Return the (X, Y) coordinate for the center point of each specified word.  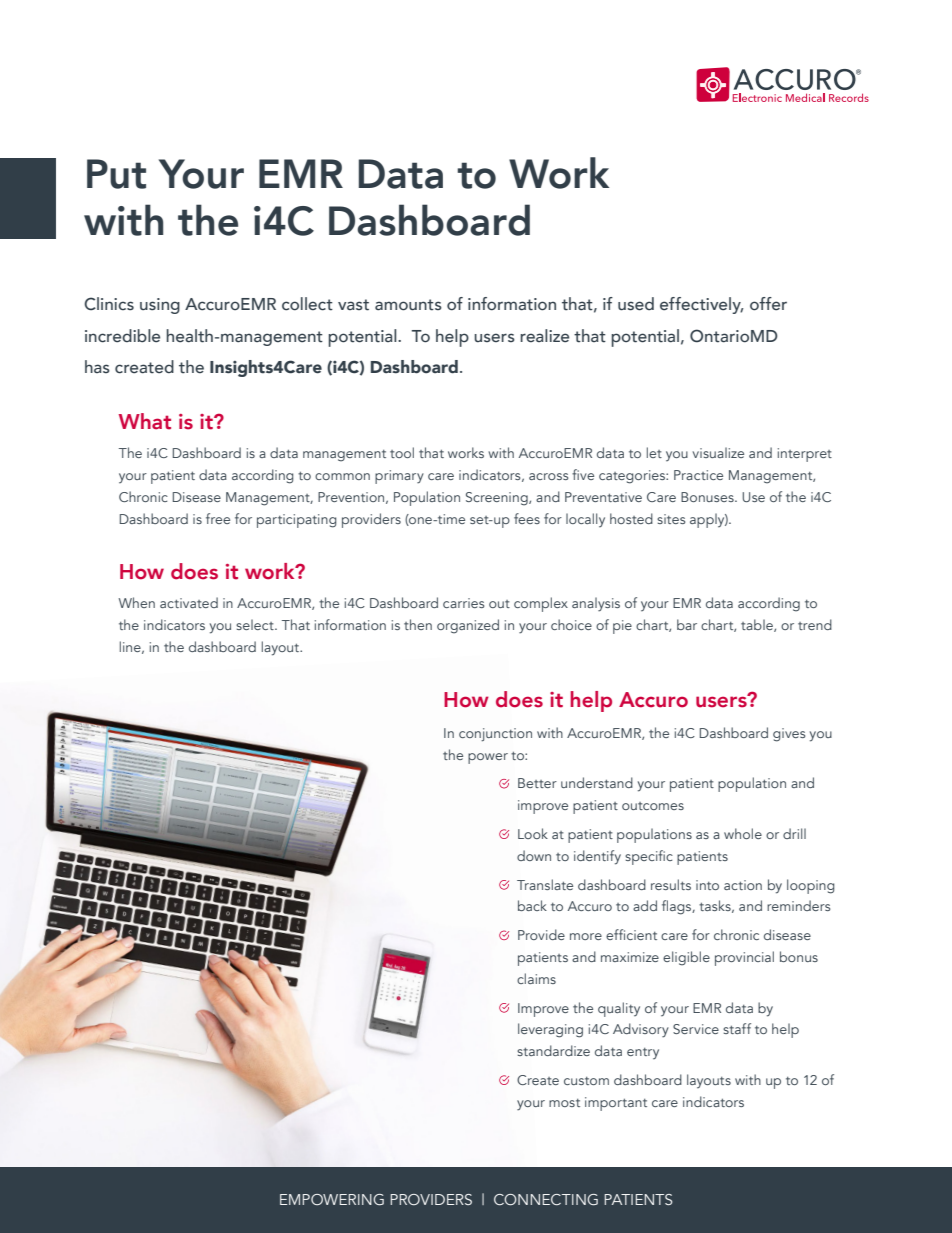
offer (768, 304)
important (616, 1104)
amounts (408, 305)
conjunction (495, 735)
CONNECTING (546, 1199)
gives (789, 735)
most (564, 1103)
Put (116, 174)
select (256, 624)
